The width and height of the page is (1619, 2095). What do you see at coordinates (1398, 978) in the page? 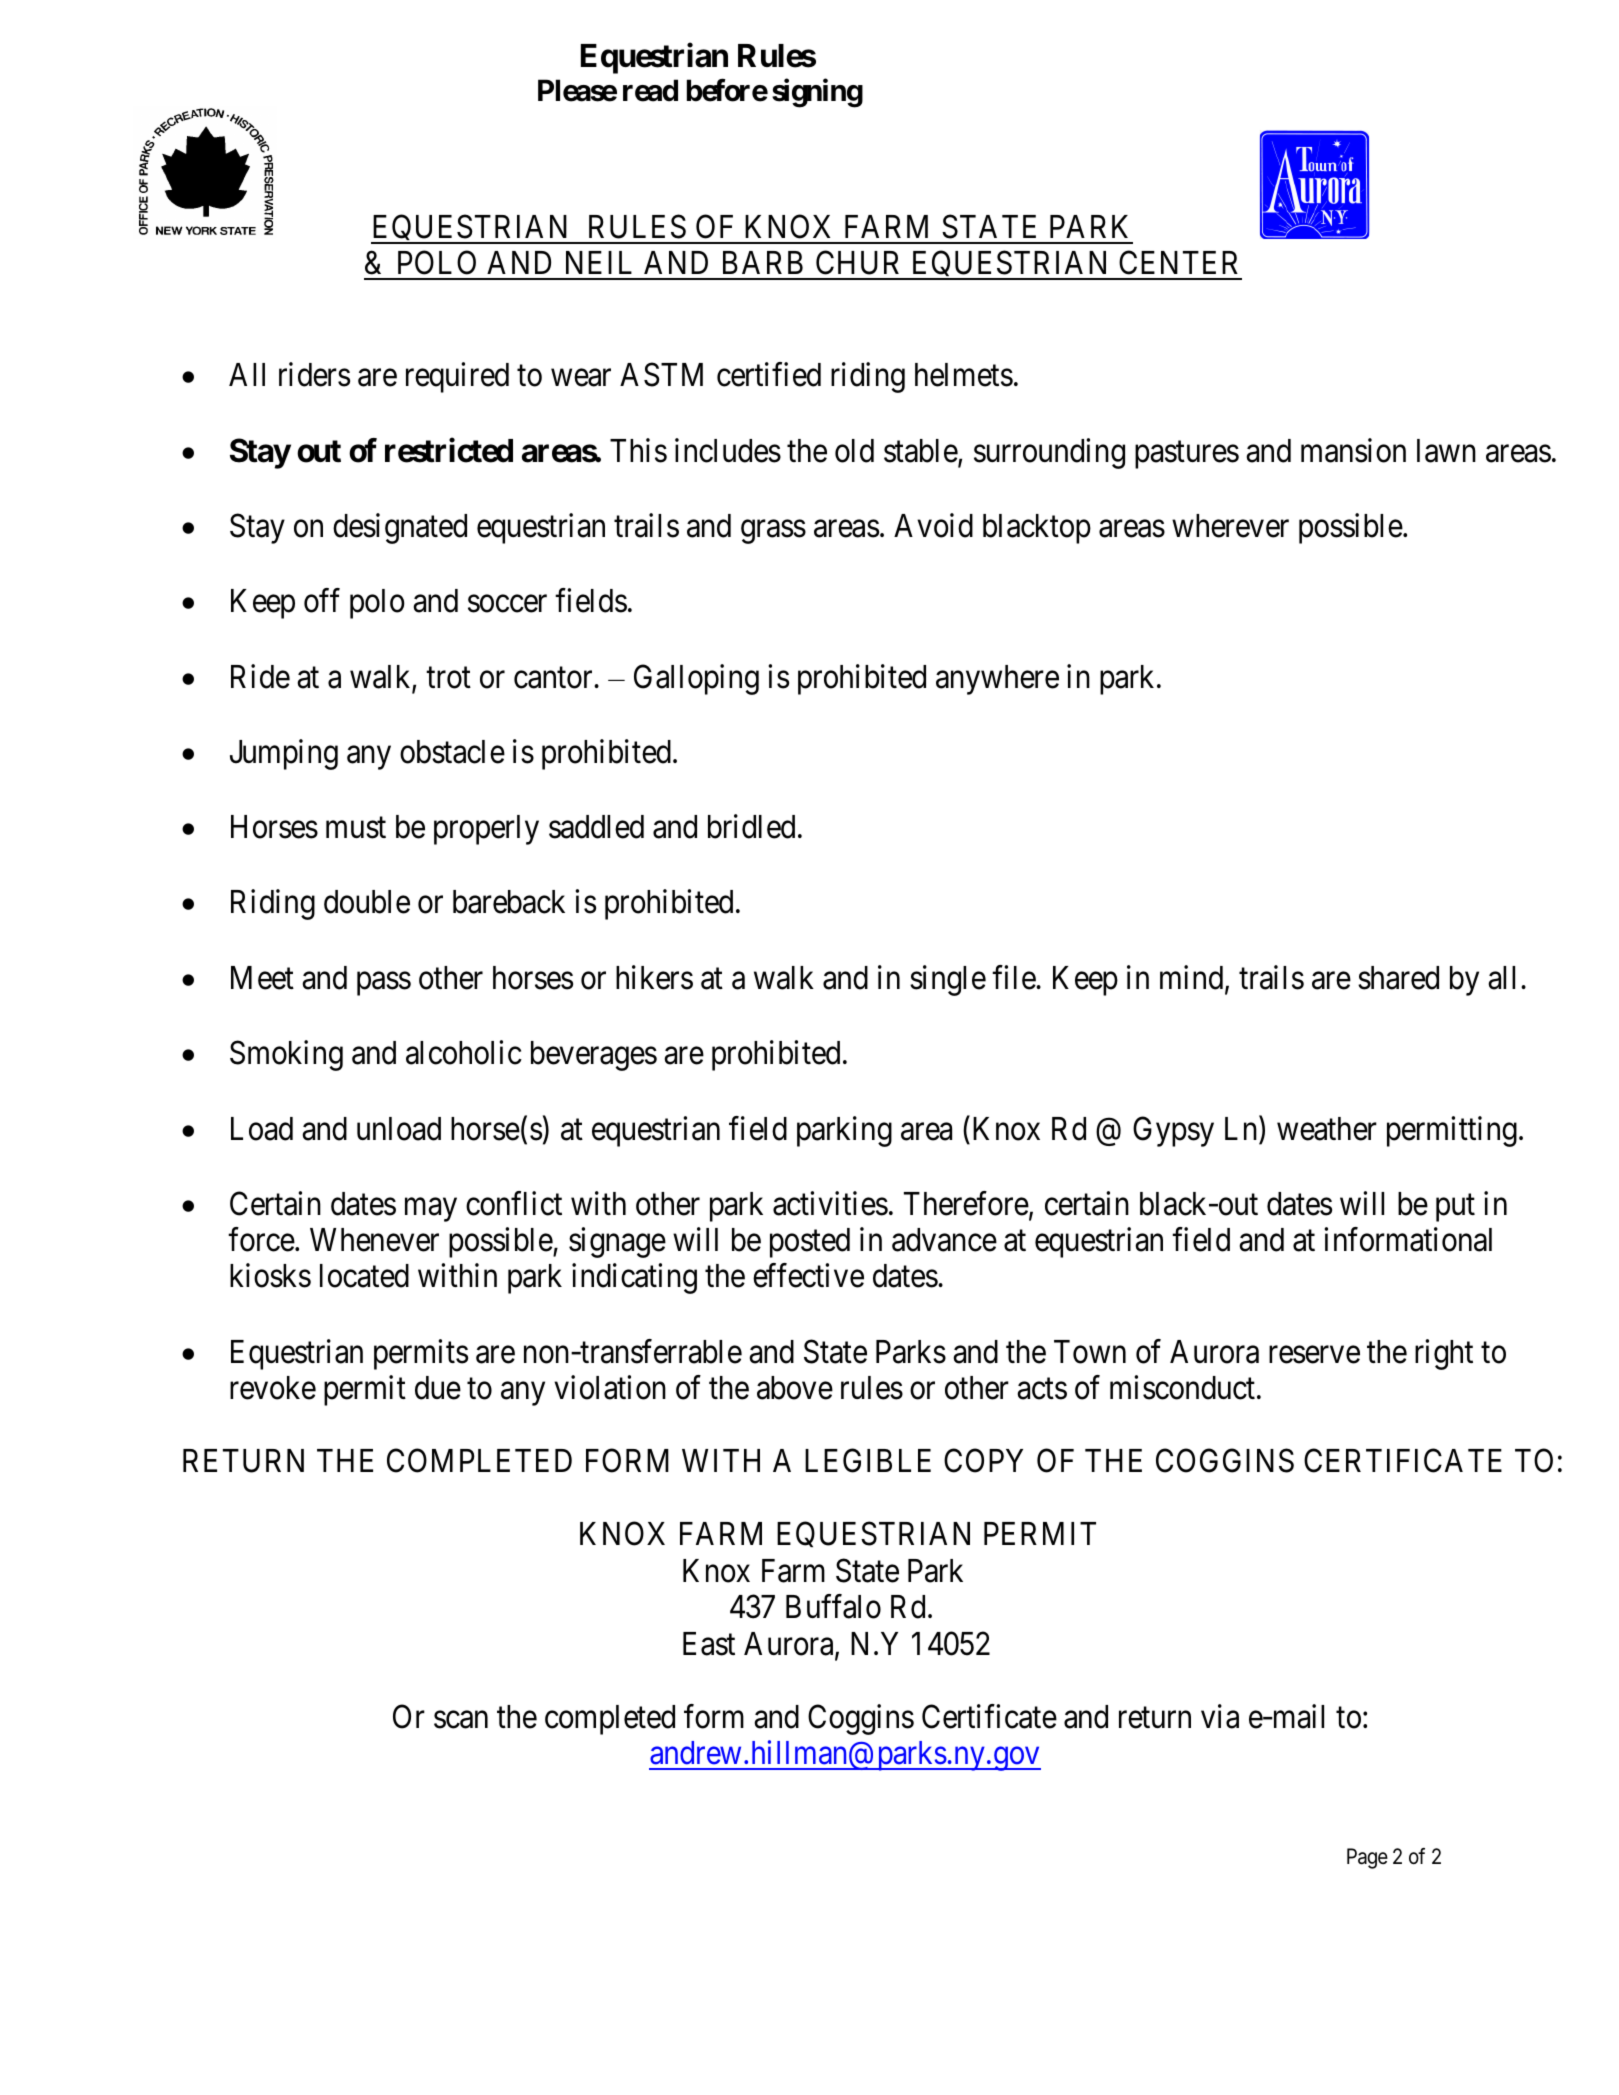
I see `shared` at bounding box center [1398, 978].
